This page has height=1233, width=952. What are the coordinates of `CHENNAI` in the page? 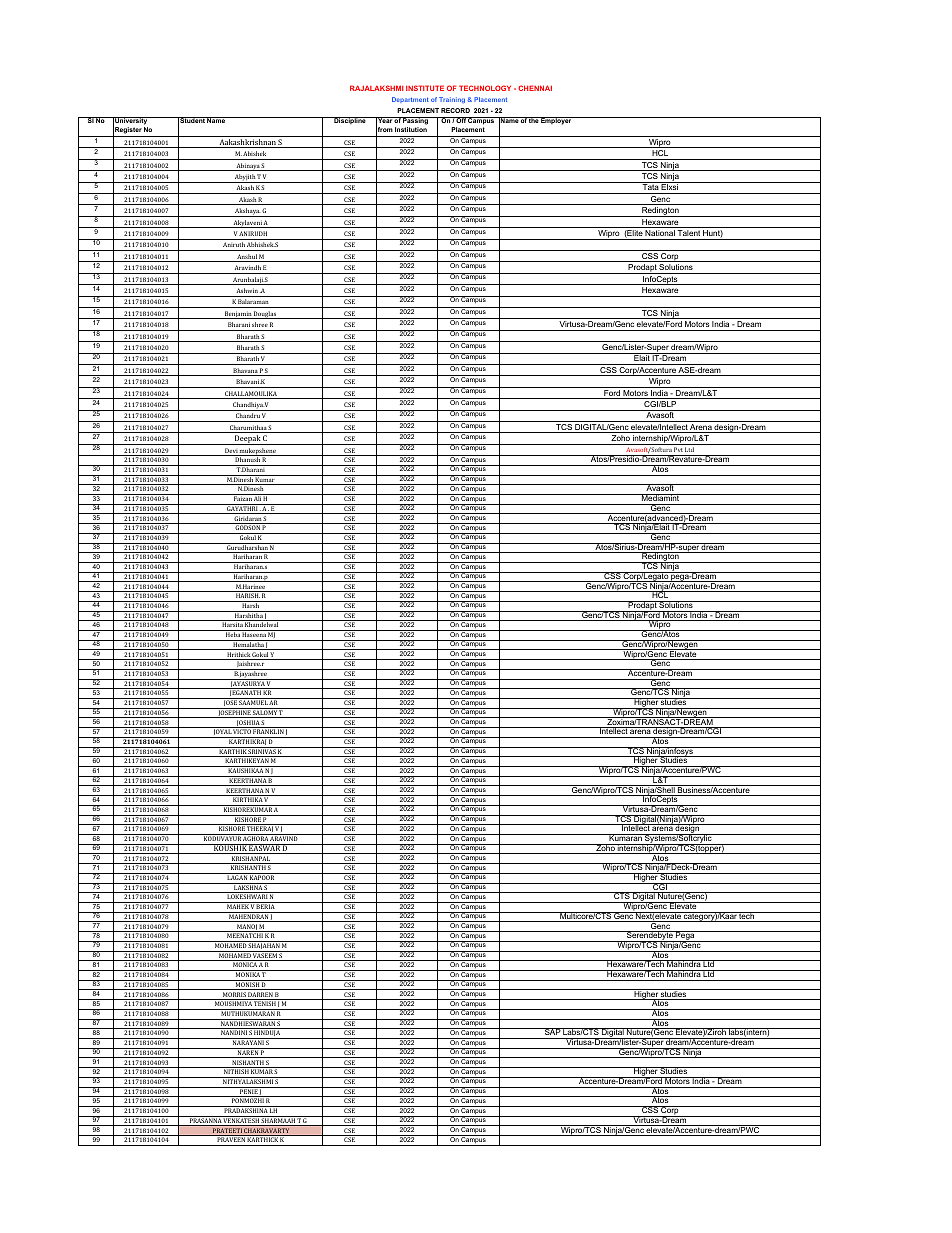 It's located at (535, 88).
